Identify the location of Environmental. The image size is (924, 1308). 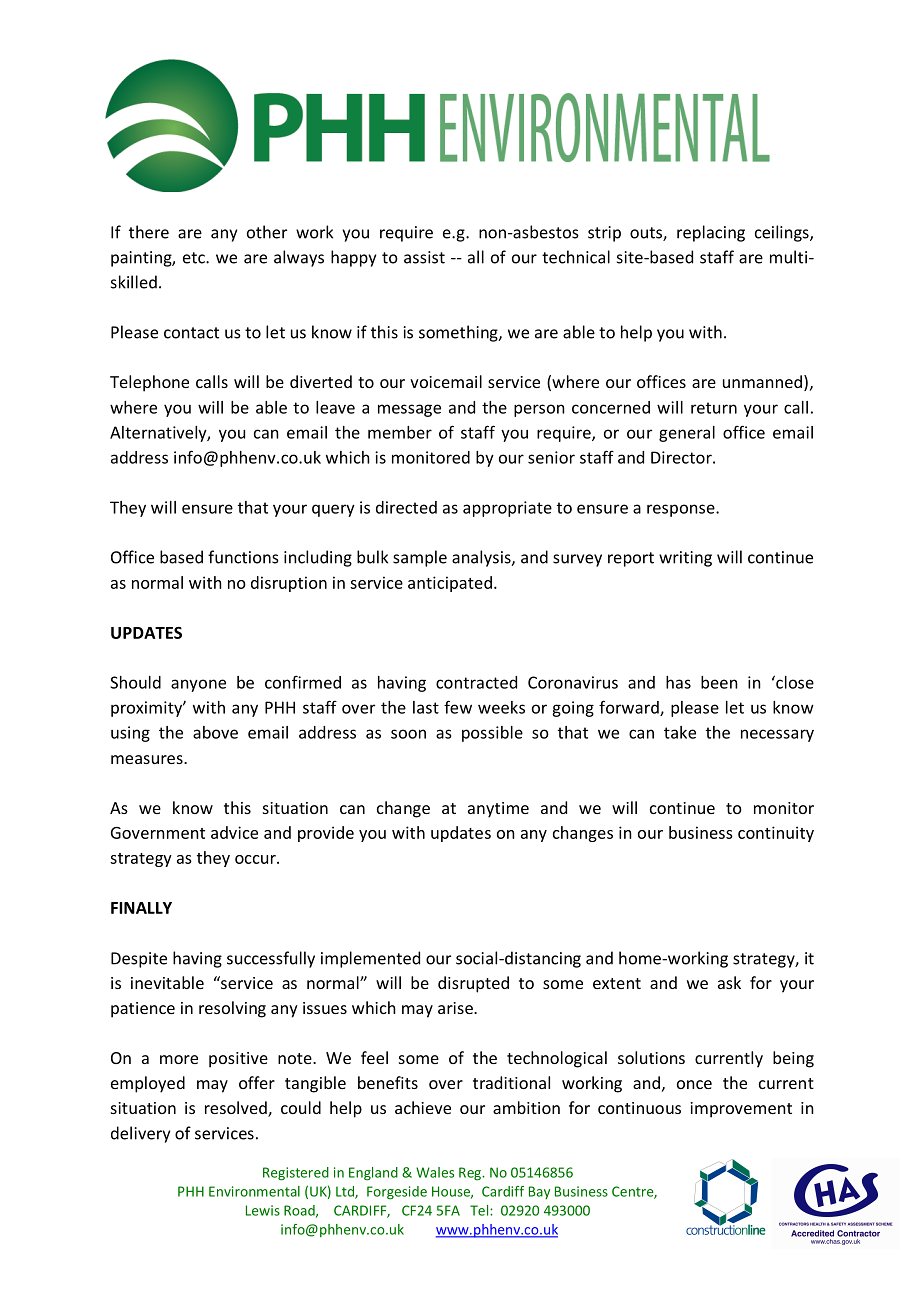
(254, 1191).
